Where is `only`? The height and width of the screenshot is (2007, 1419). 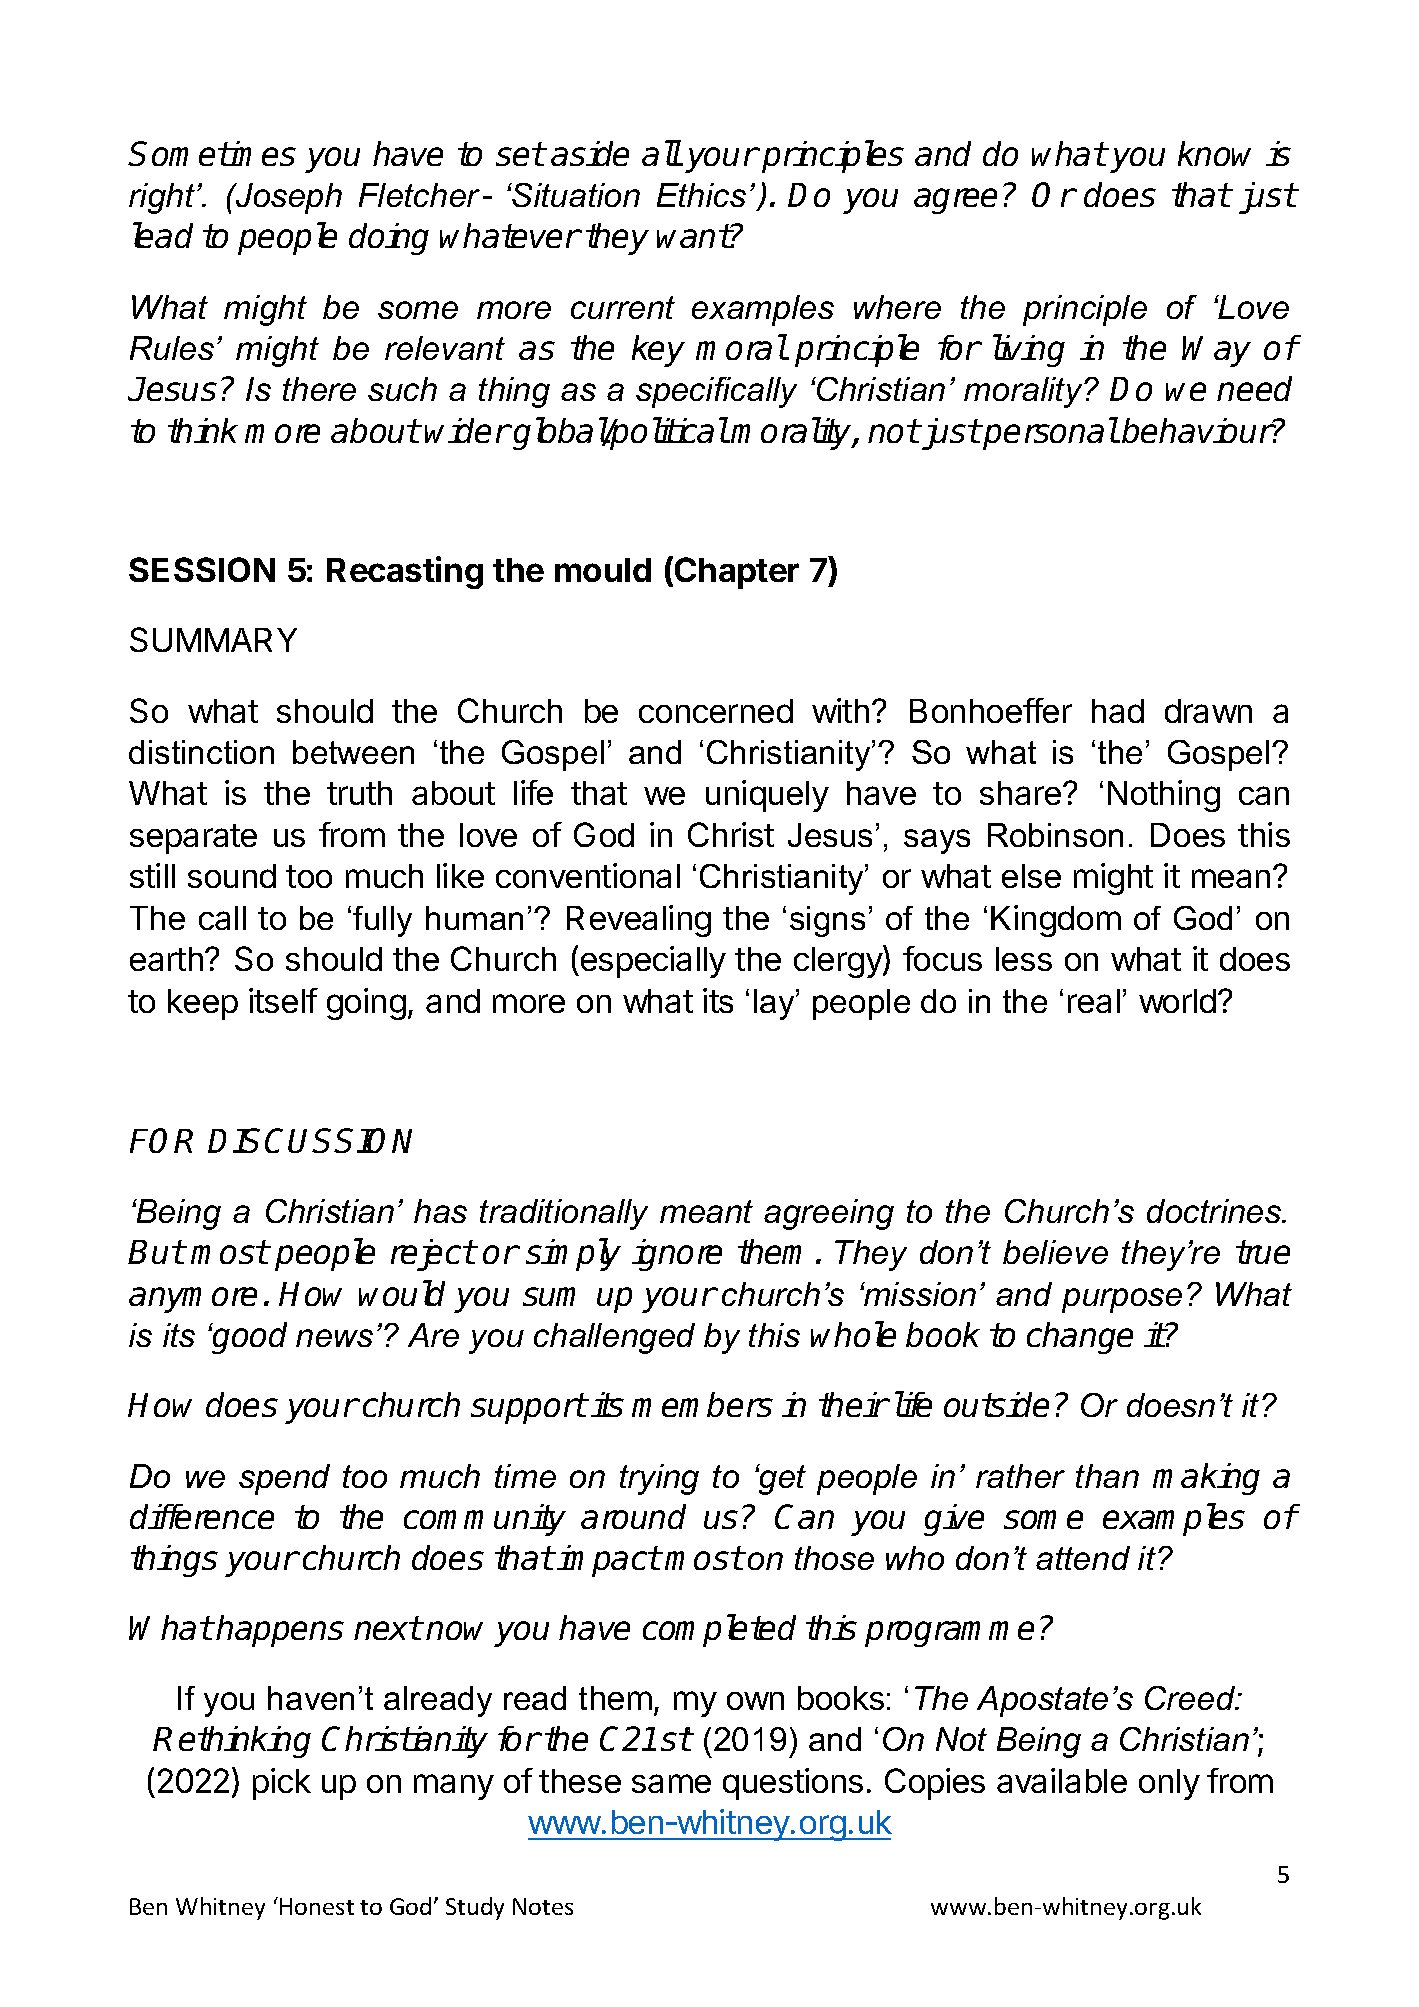
only is located at coordinates (1169, 1784).
